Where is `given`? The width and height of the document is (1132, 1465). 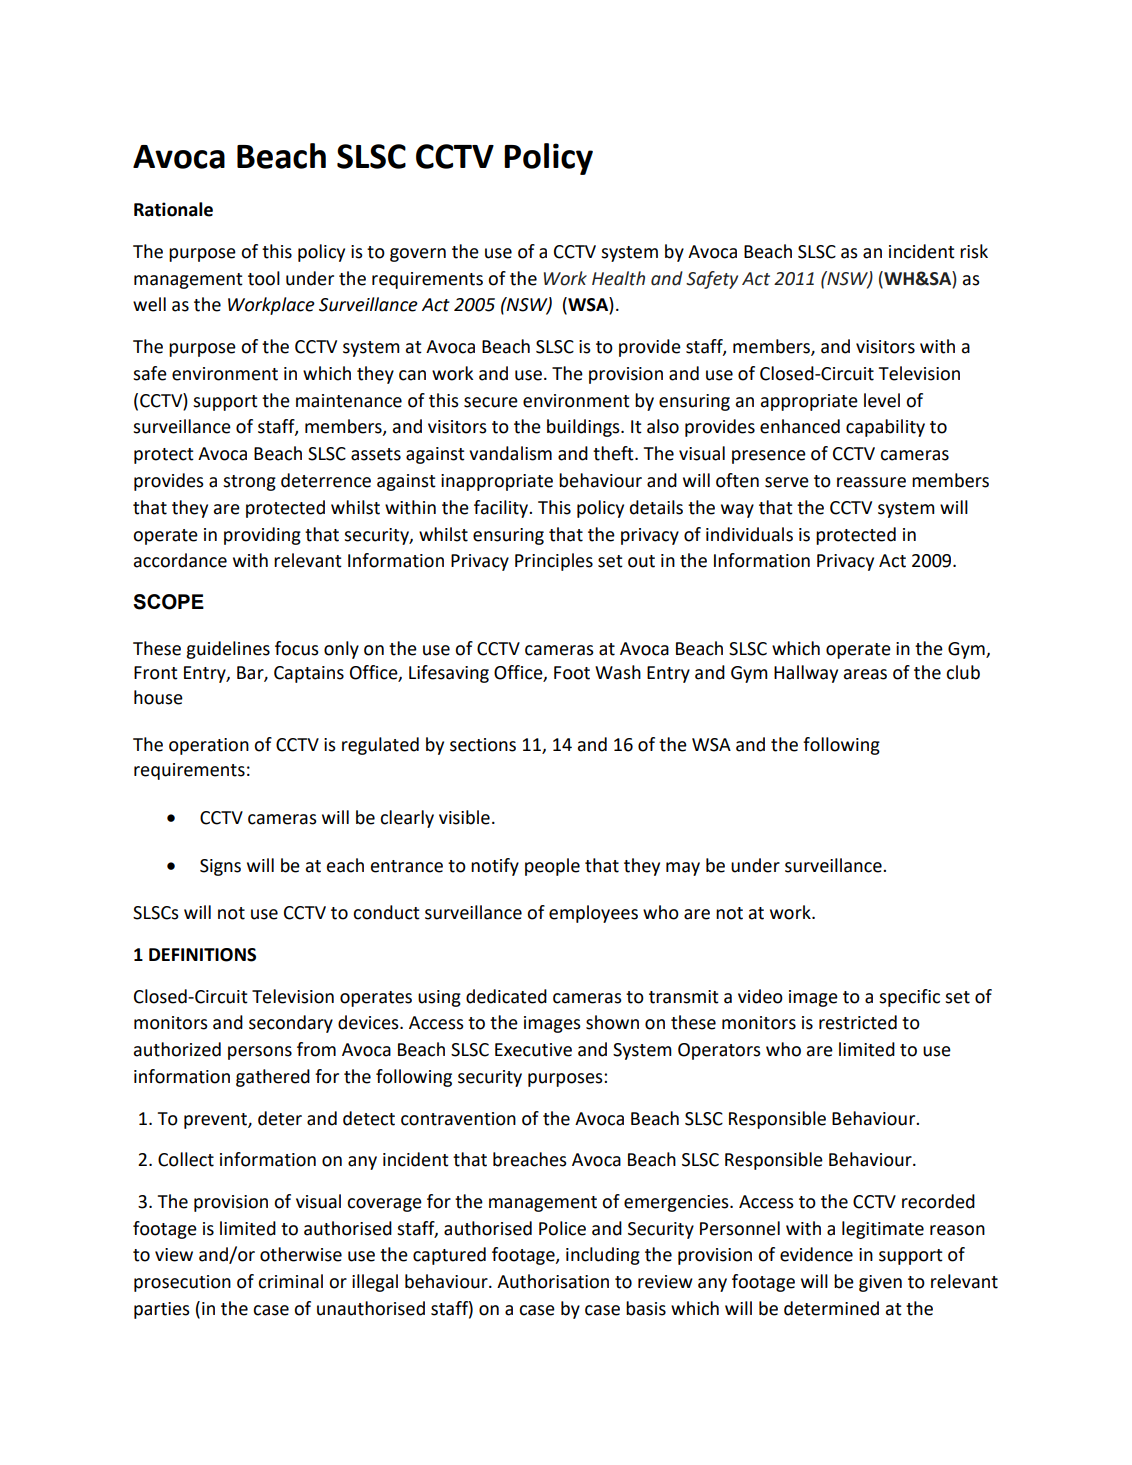
given is located at coordinates (880, 1283).
